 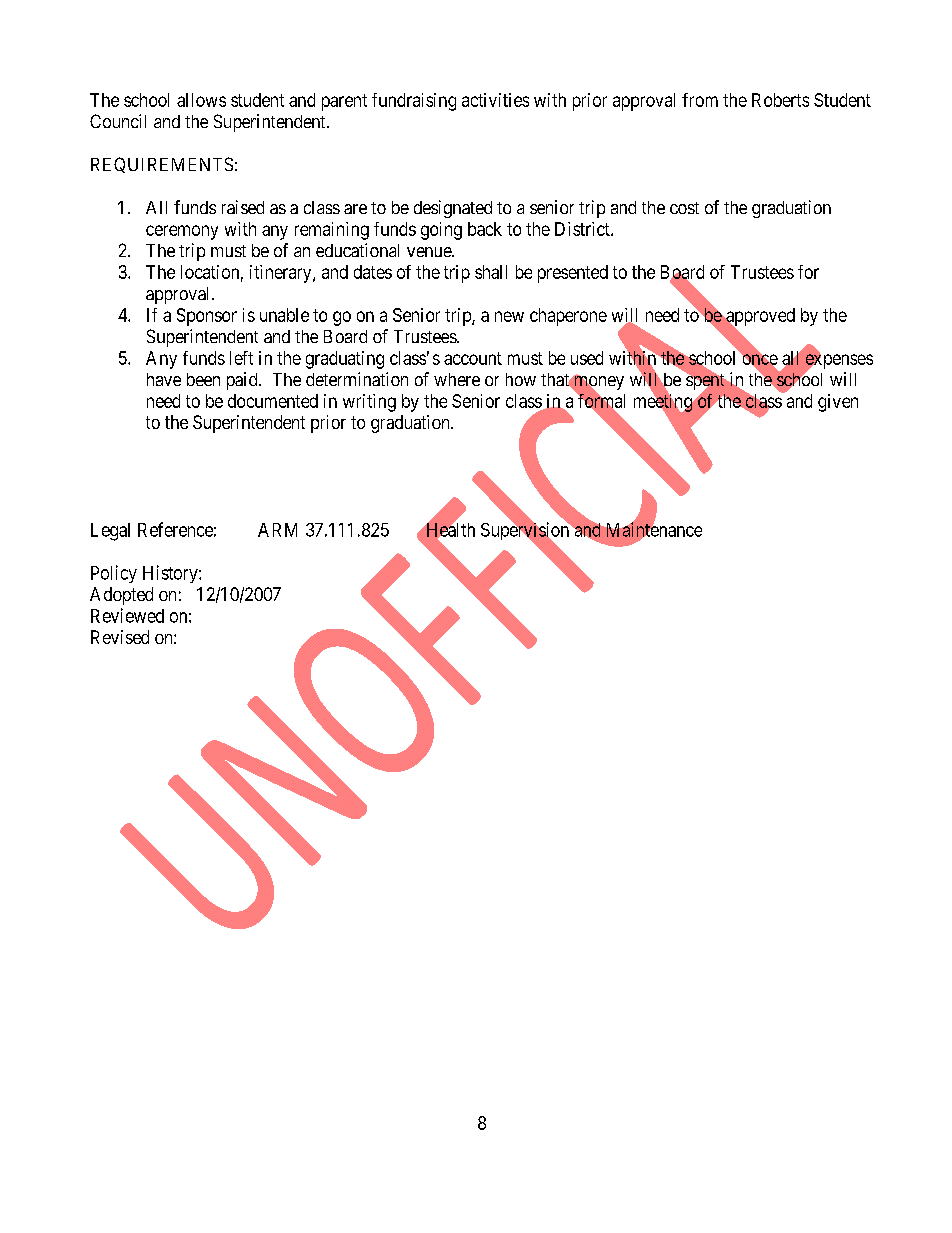 I want to click on Reviewed, so click(x=127, y=615).
